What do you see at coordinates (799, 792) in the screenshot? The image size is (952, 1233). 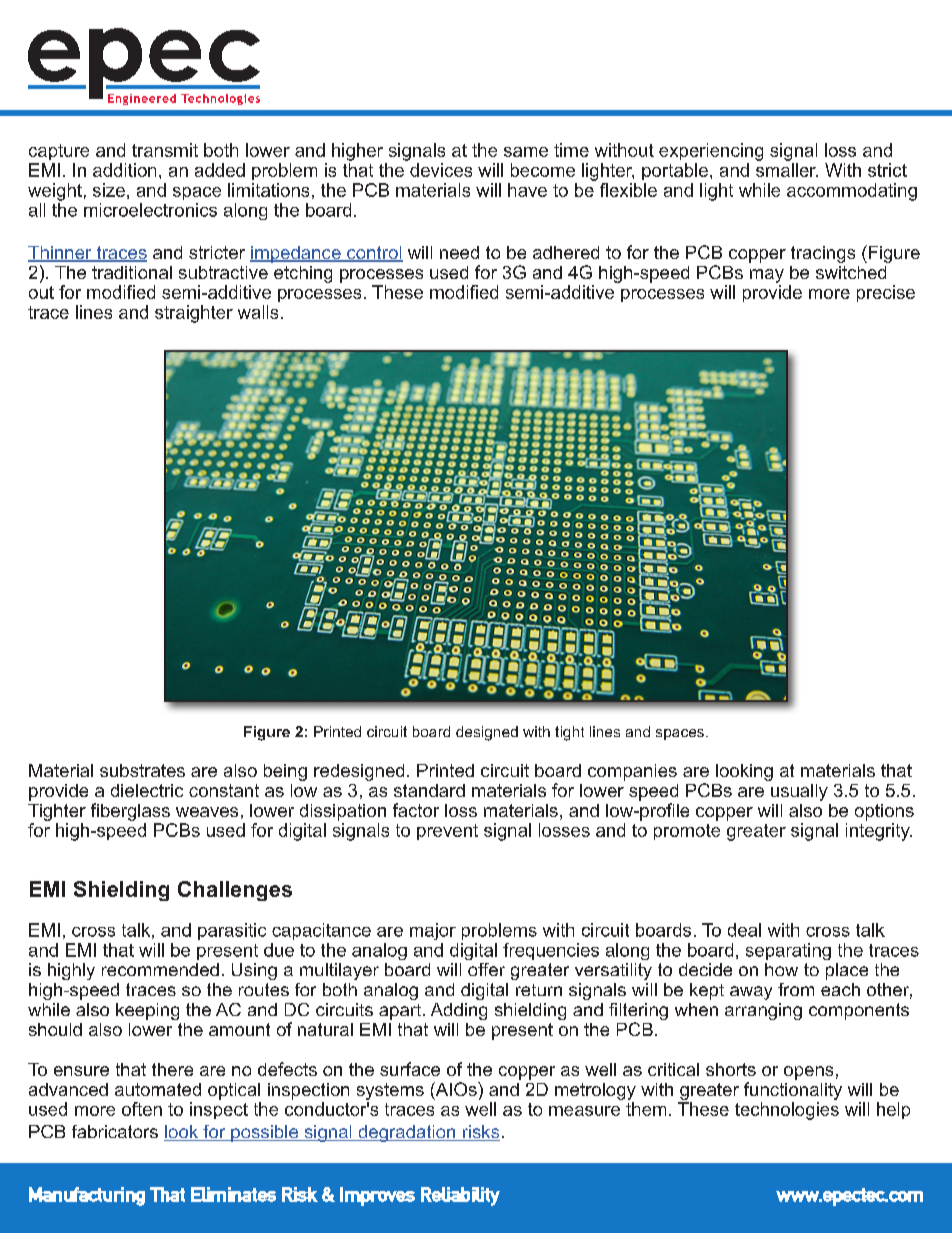 I see `usually` at bounding box center [799, 792].
